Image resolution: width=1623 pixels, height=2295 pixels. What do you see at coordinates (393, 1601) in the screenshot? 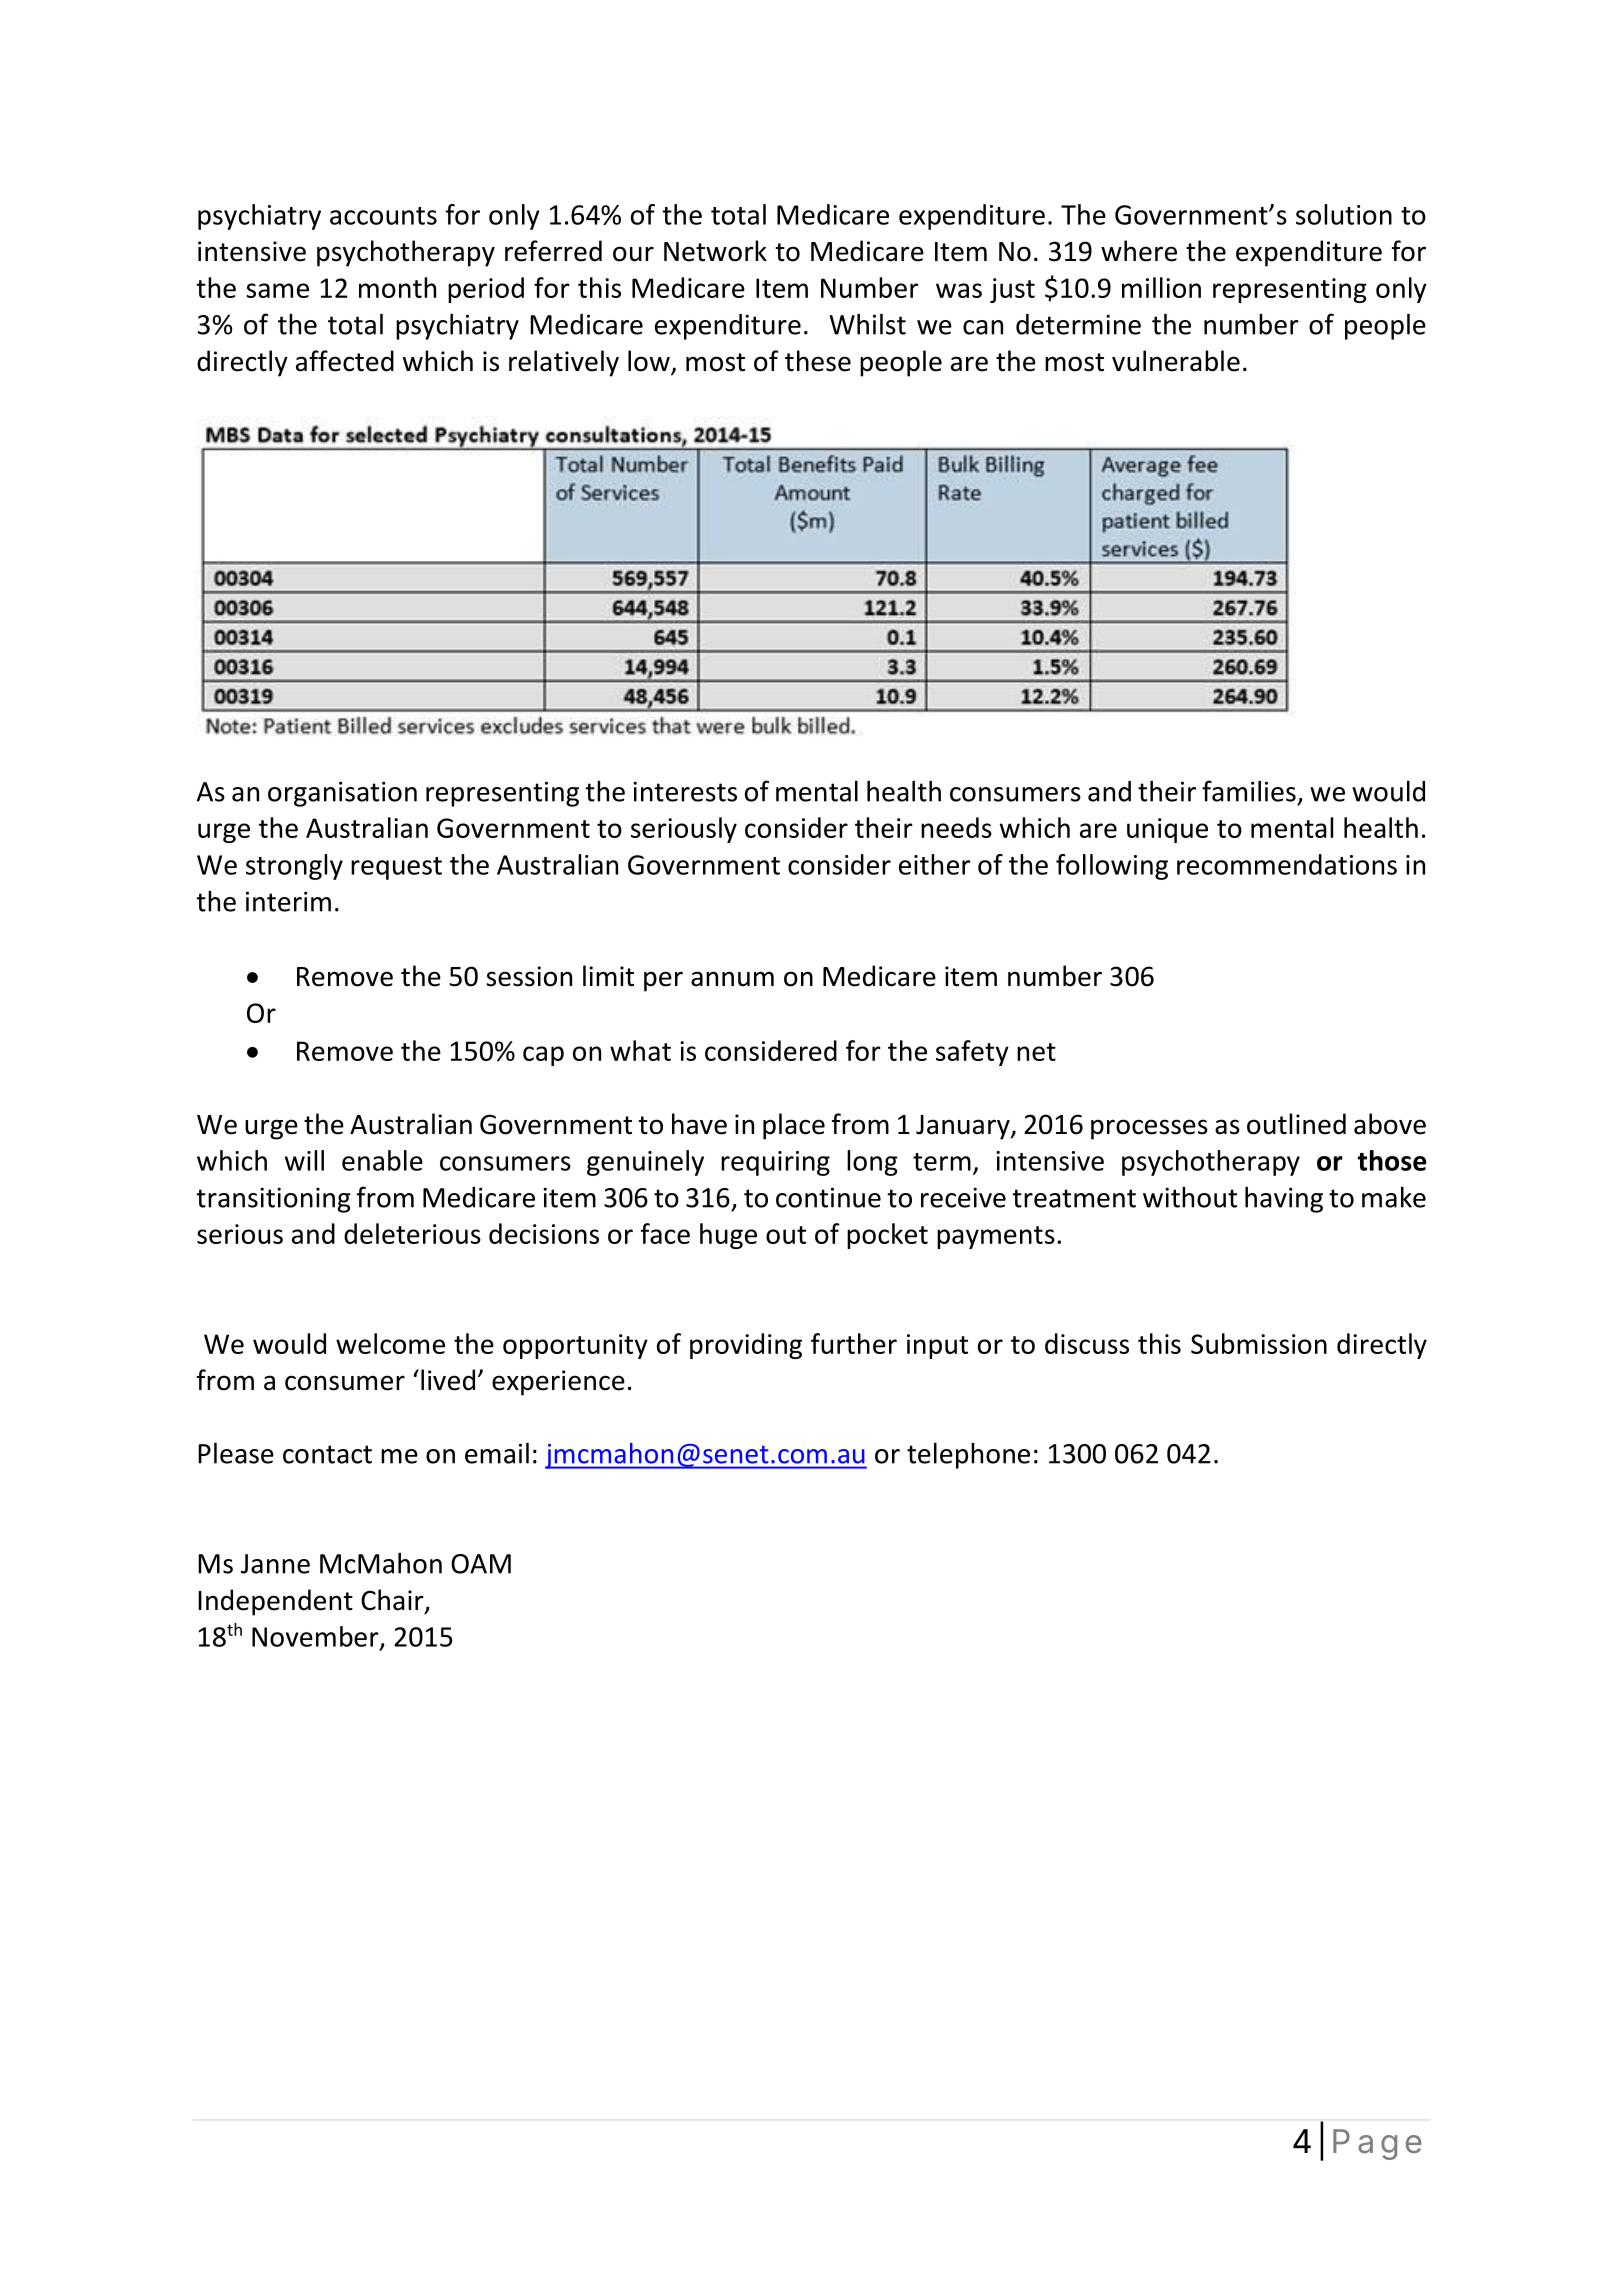
I see `Chair` at bounding box center [393, 1601].
